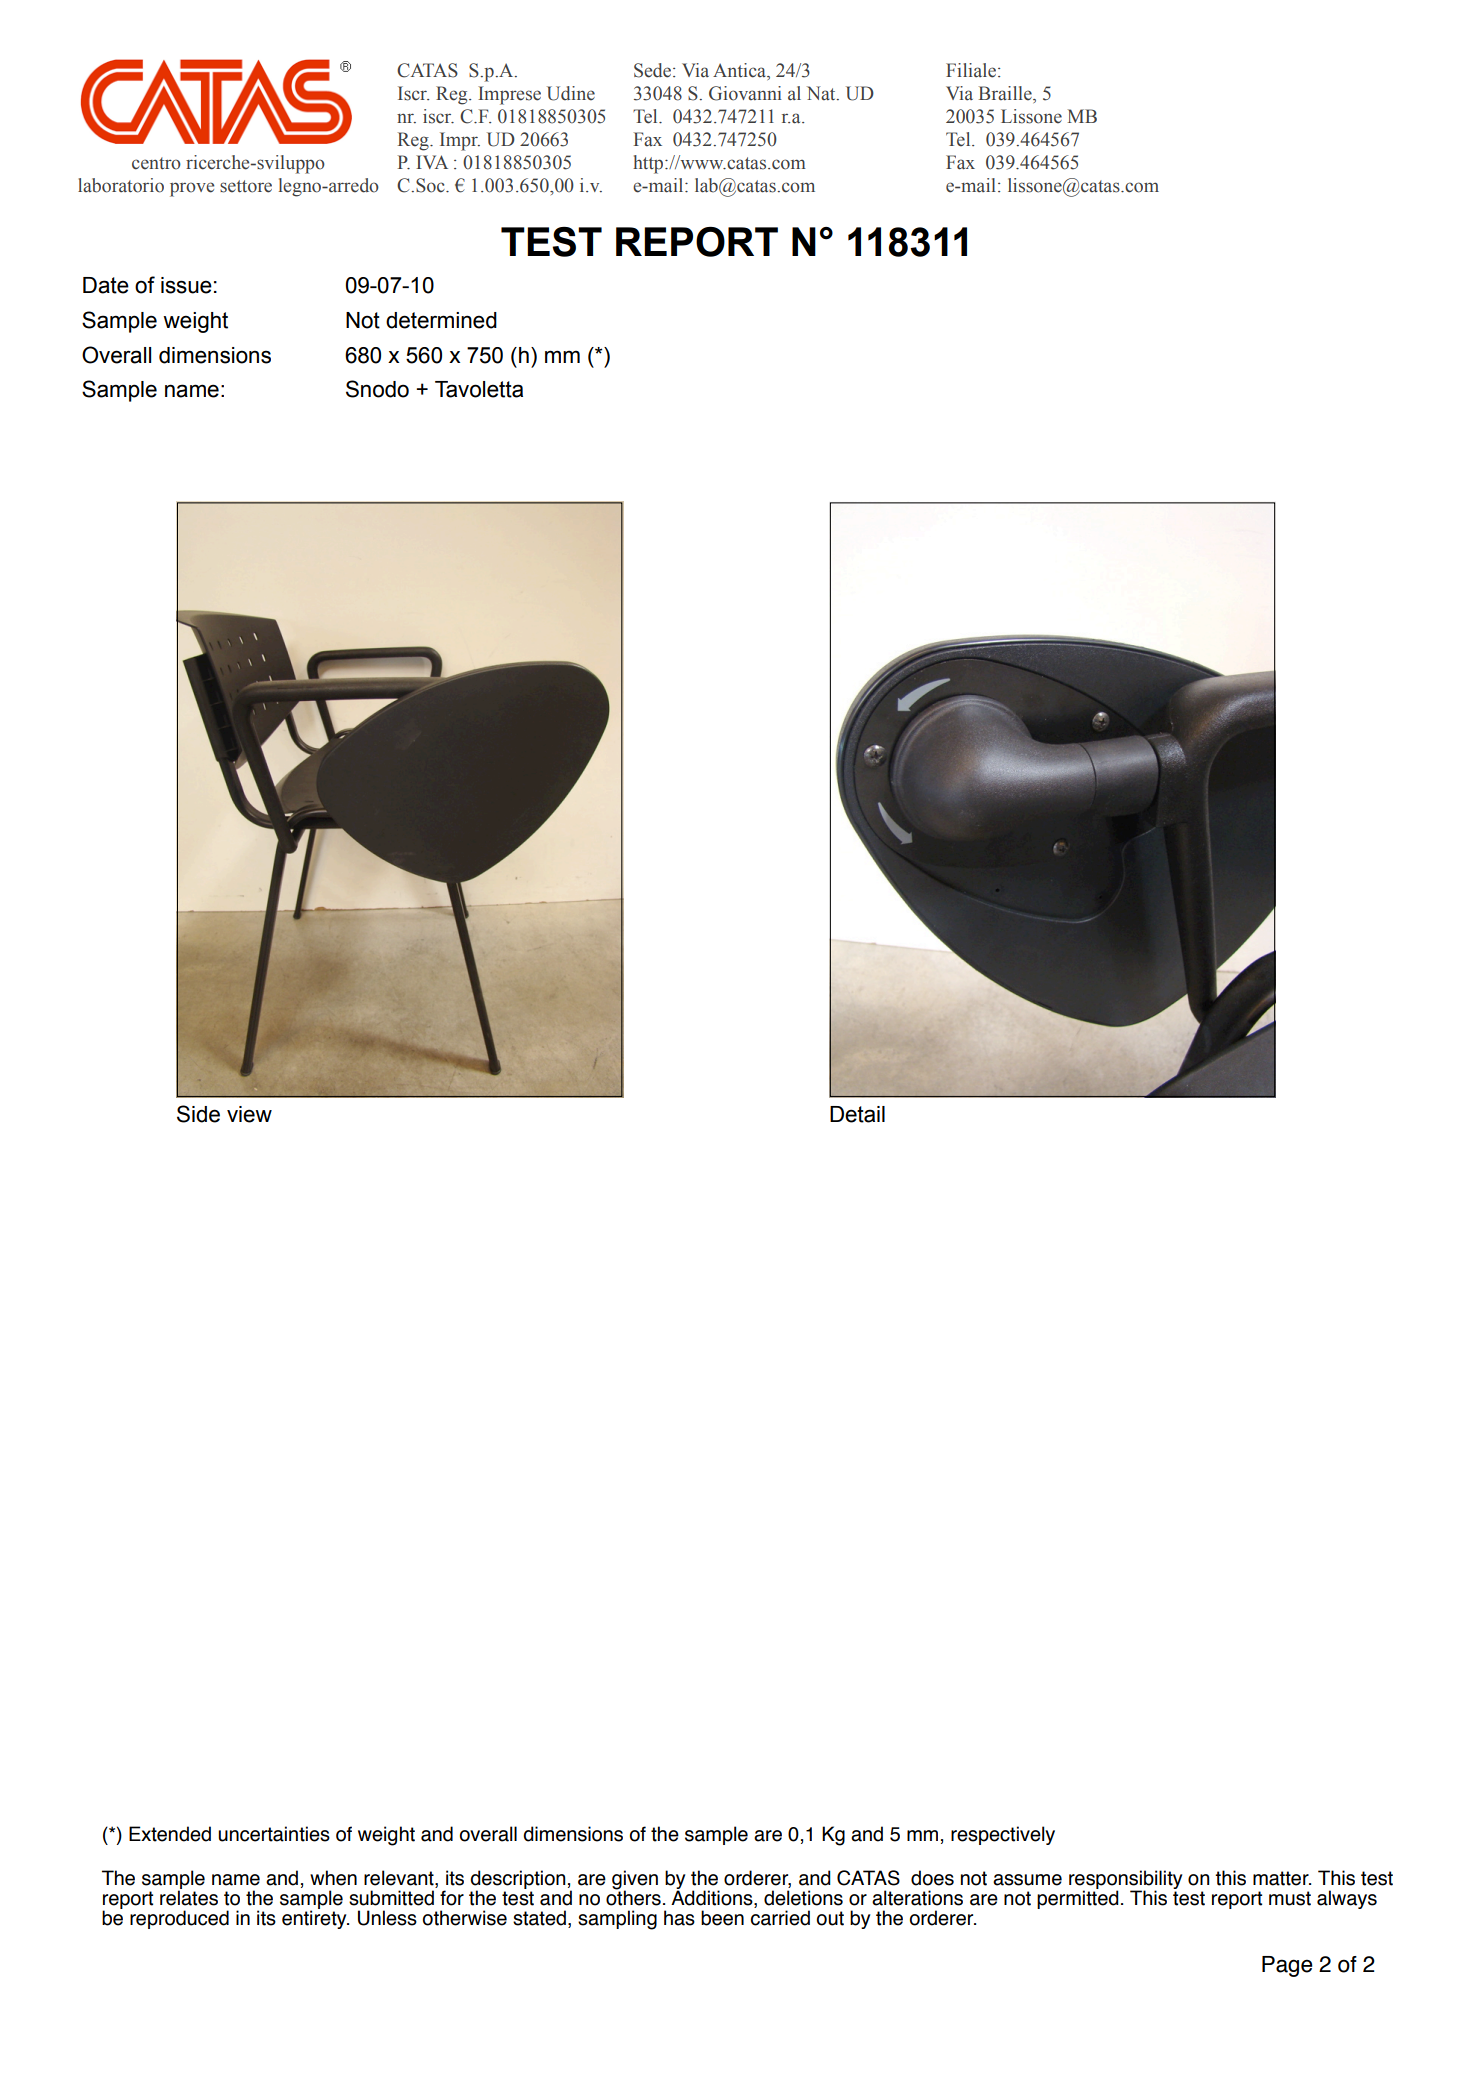 Image resolution: width=1477 pixels, height=2091 pixels. Describe the element at coordinates (249, 1114) in the screenshot. I see `view` at that location.
